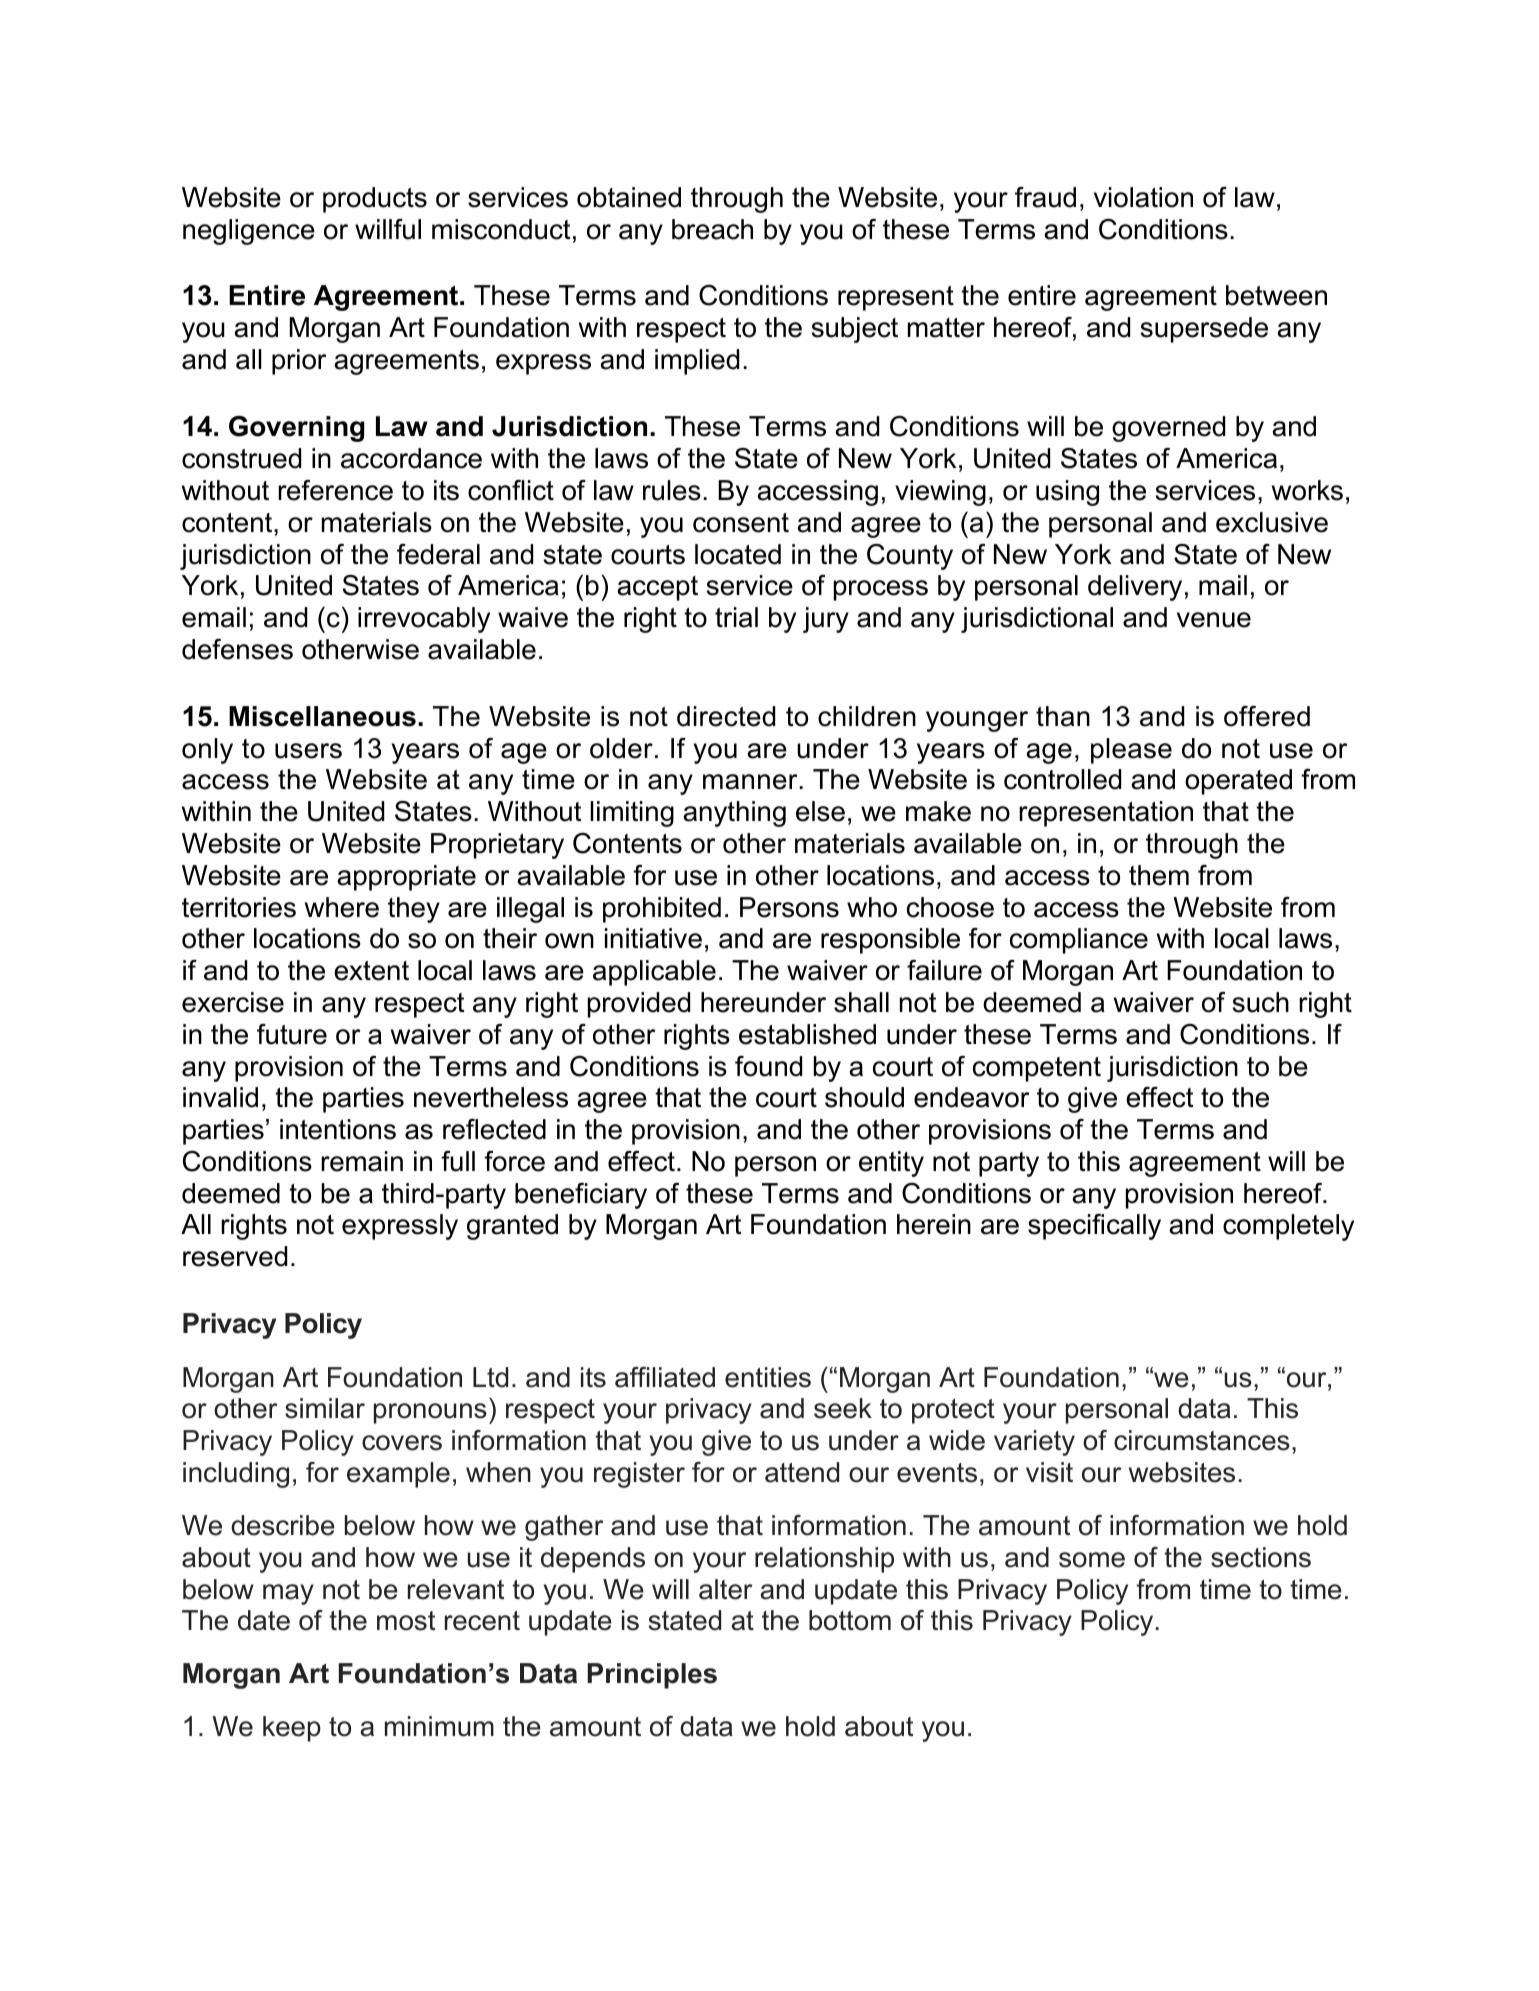 Image resolution: width=1539 pixels, height=1991 pixels. Describe the element at coordinates (375, 200) in the screenshot. I see `products` at that location.
